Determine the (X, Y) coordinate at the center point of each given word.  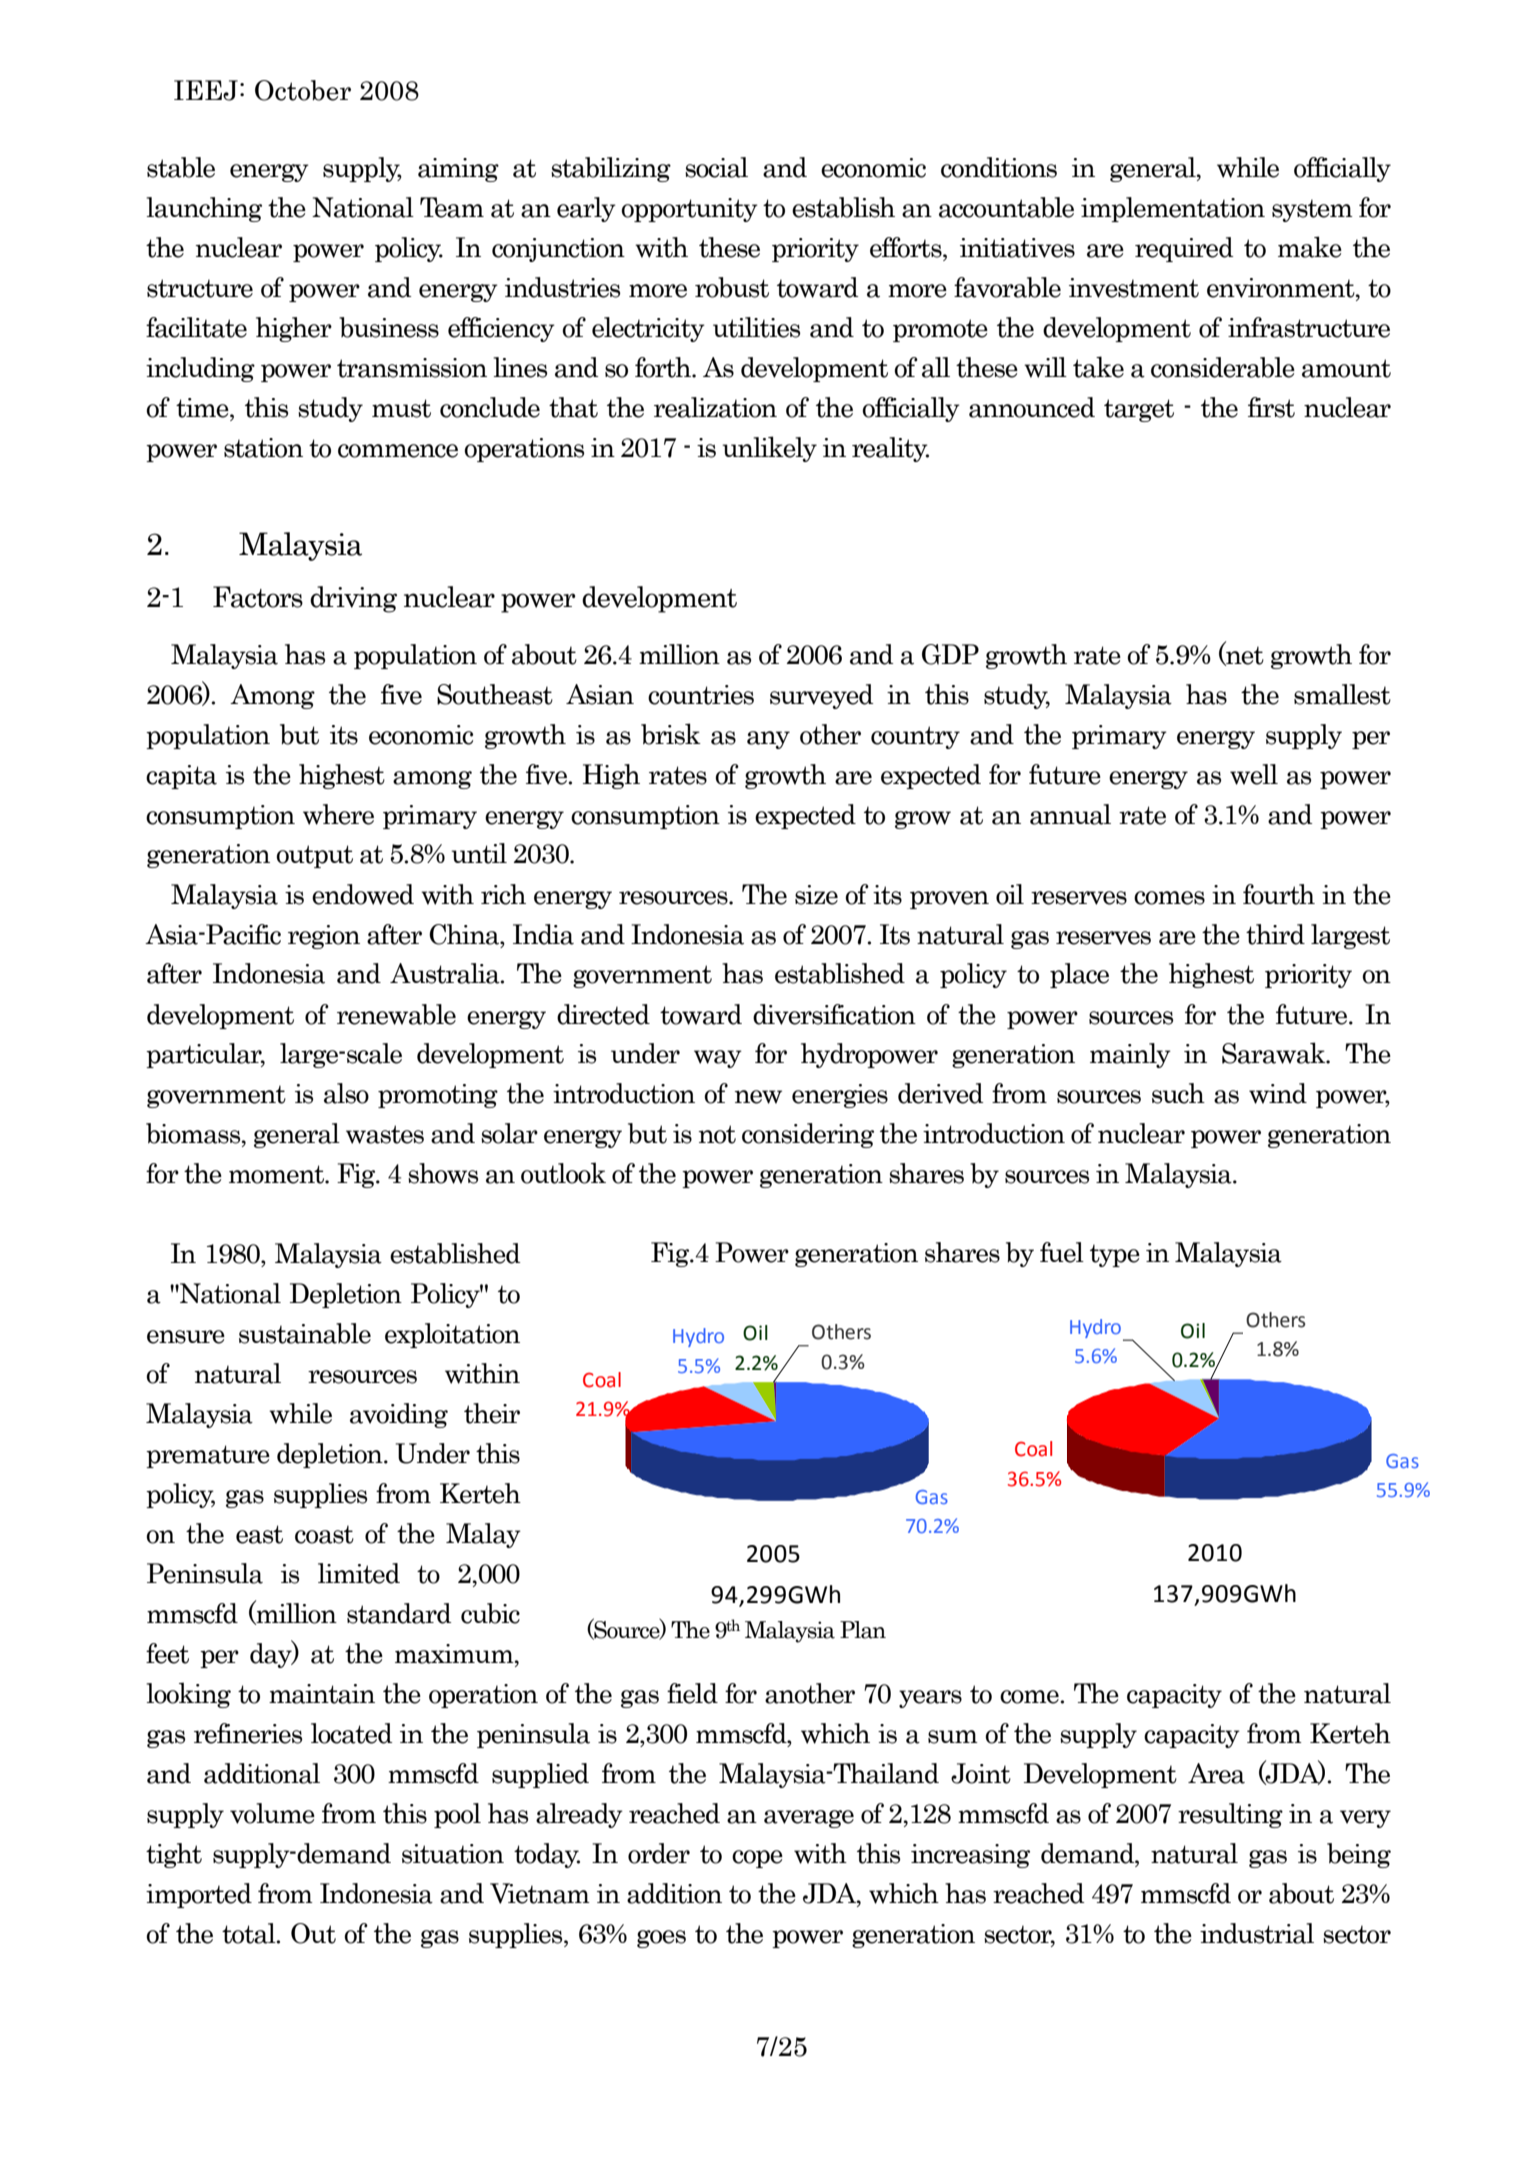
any (768, 740)
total (250, 1933)
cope (757, 1859)
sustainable (305, 1333)
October (303, 90)
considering (808, 1135)
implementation (1173, 209)
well (1254, 774)
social (716, 167)
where (338, 814)
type (1115, 1255)
